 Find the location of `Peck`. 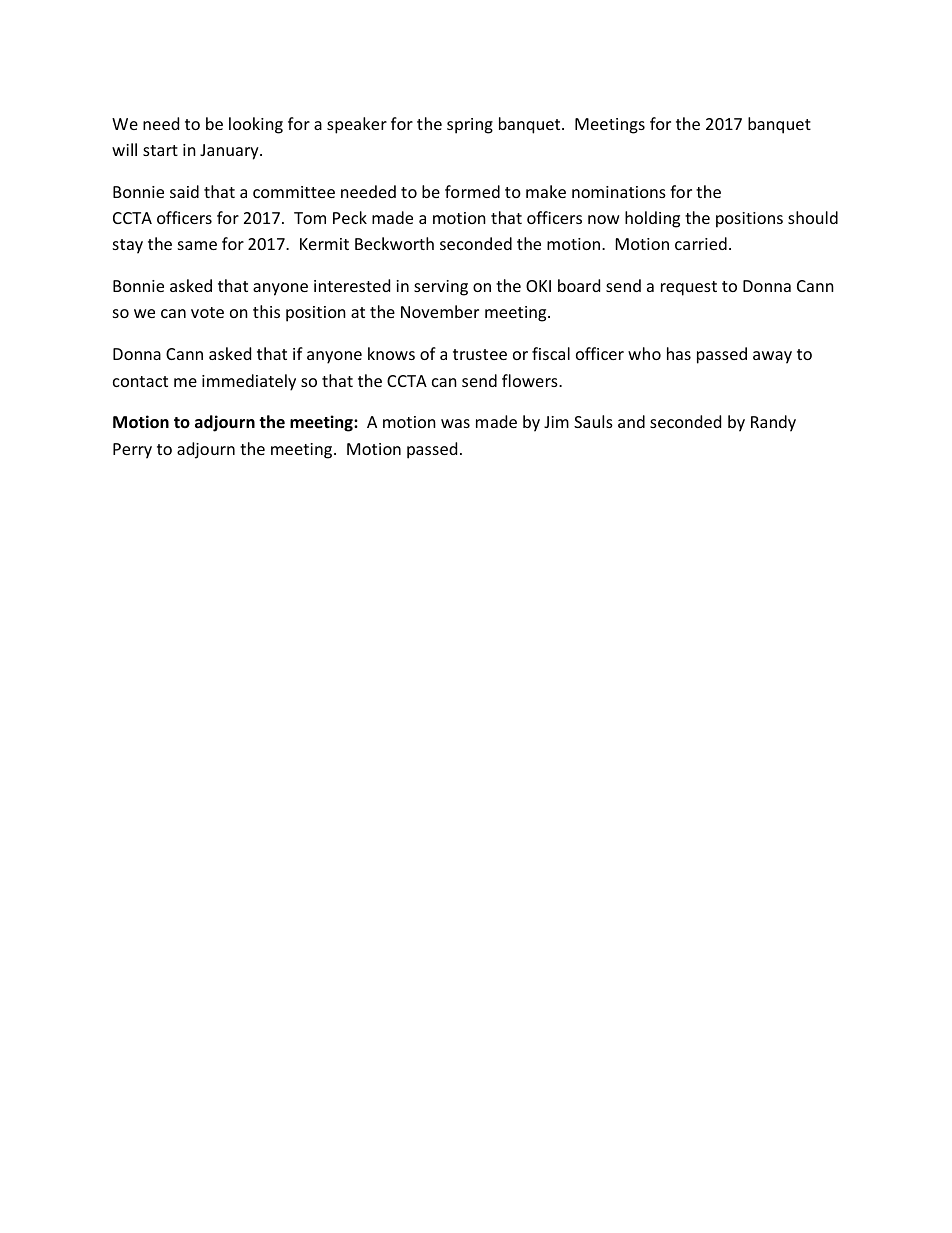

Peck is located at coordinates (350, 217).
